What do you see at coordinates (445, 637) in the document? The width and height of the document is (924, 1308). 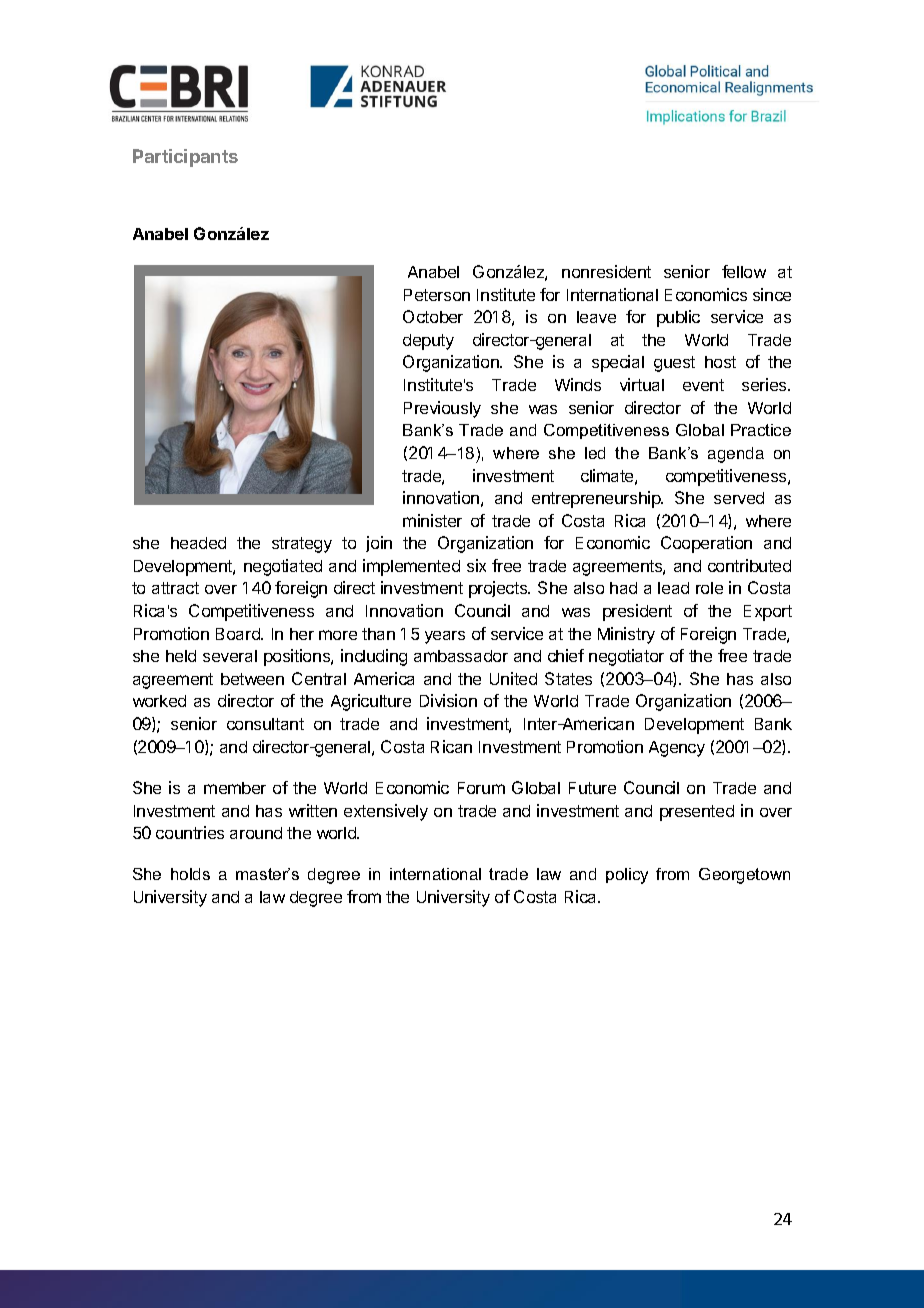 I see `years` at bounding box center [445, 637].
